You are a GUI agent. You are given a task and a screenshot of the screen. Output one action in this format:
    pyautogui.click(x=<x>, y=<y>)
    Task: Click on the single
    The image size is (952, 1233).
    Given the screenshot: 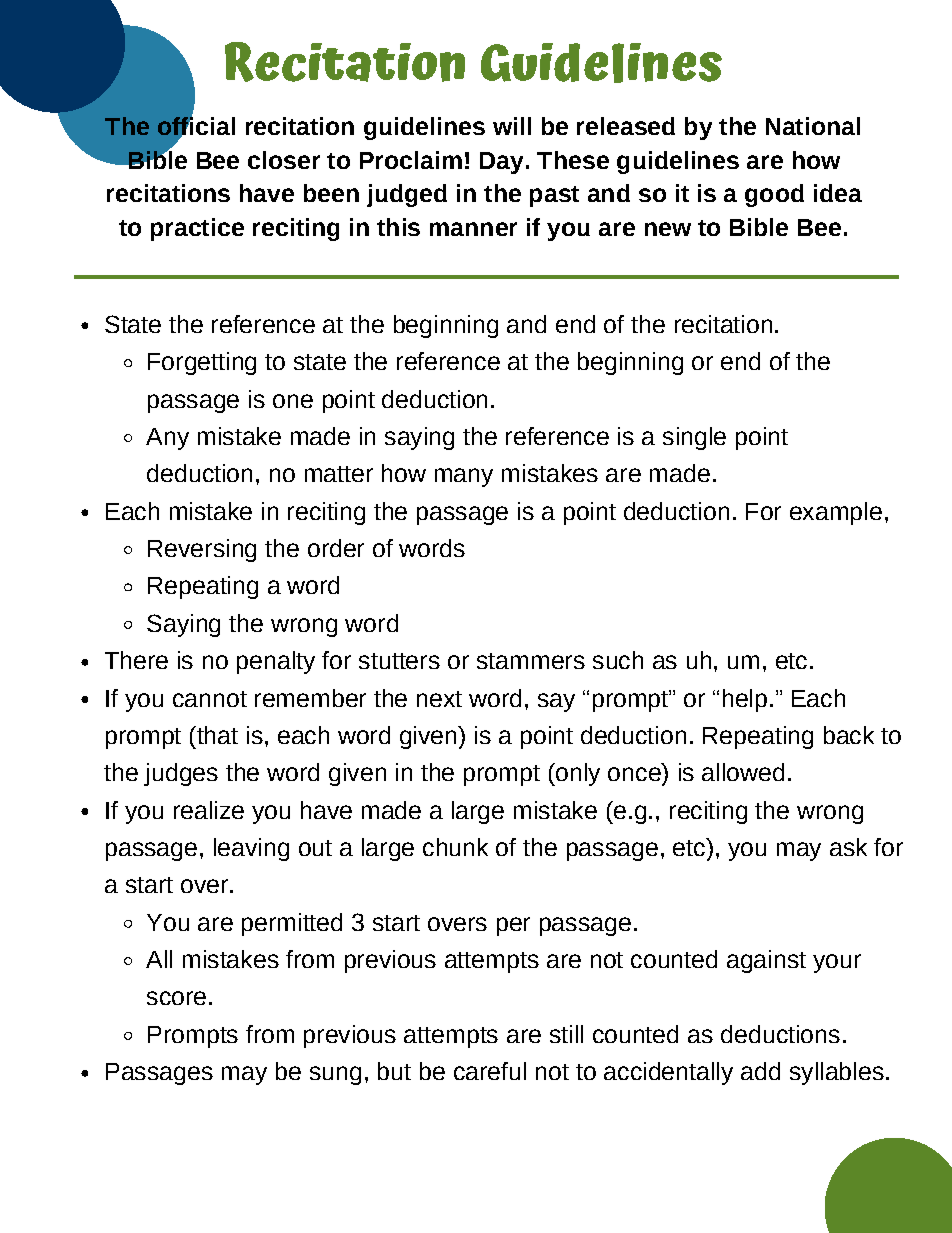 What is the action you would take?
    pyautogui.click(x=694, y=438)
